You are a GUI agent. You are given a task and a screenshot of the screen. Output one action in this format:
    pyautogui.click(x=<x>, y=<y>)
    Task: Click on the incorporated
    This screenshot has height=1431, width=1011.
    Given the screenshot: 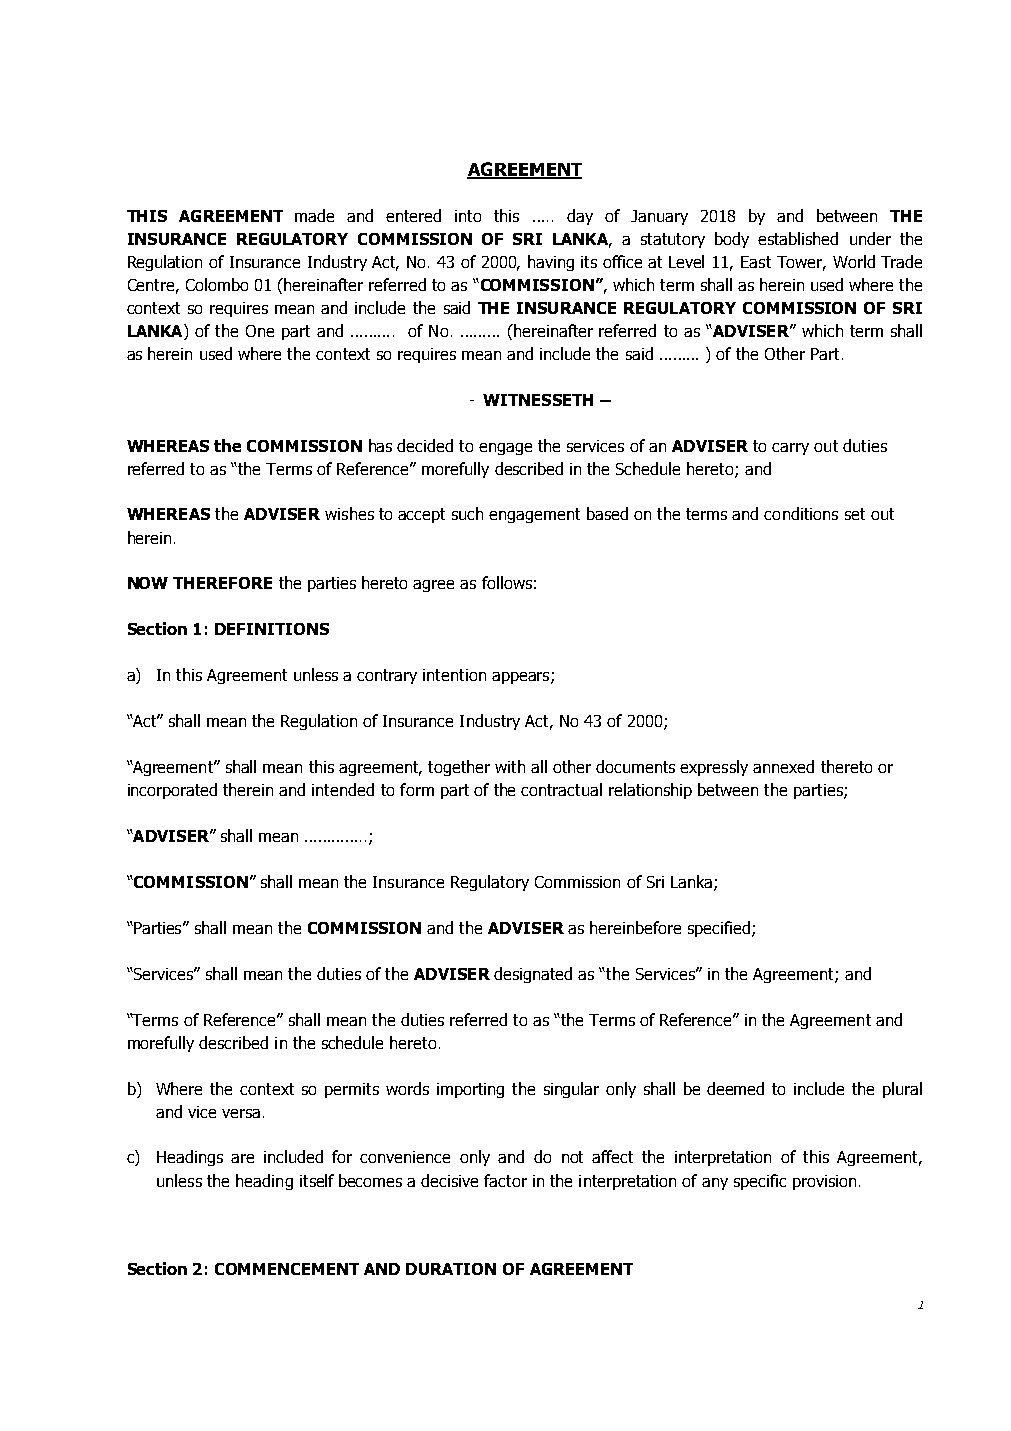 What is the action you would take?
    pyautogui.click(x=172, y=791)
